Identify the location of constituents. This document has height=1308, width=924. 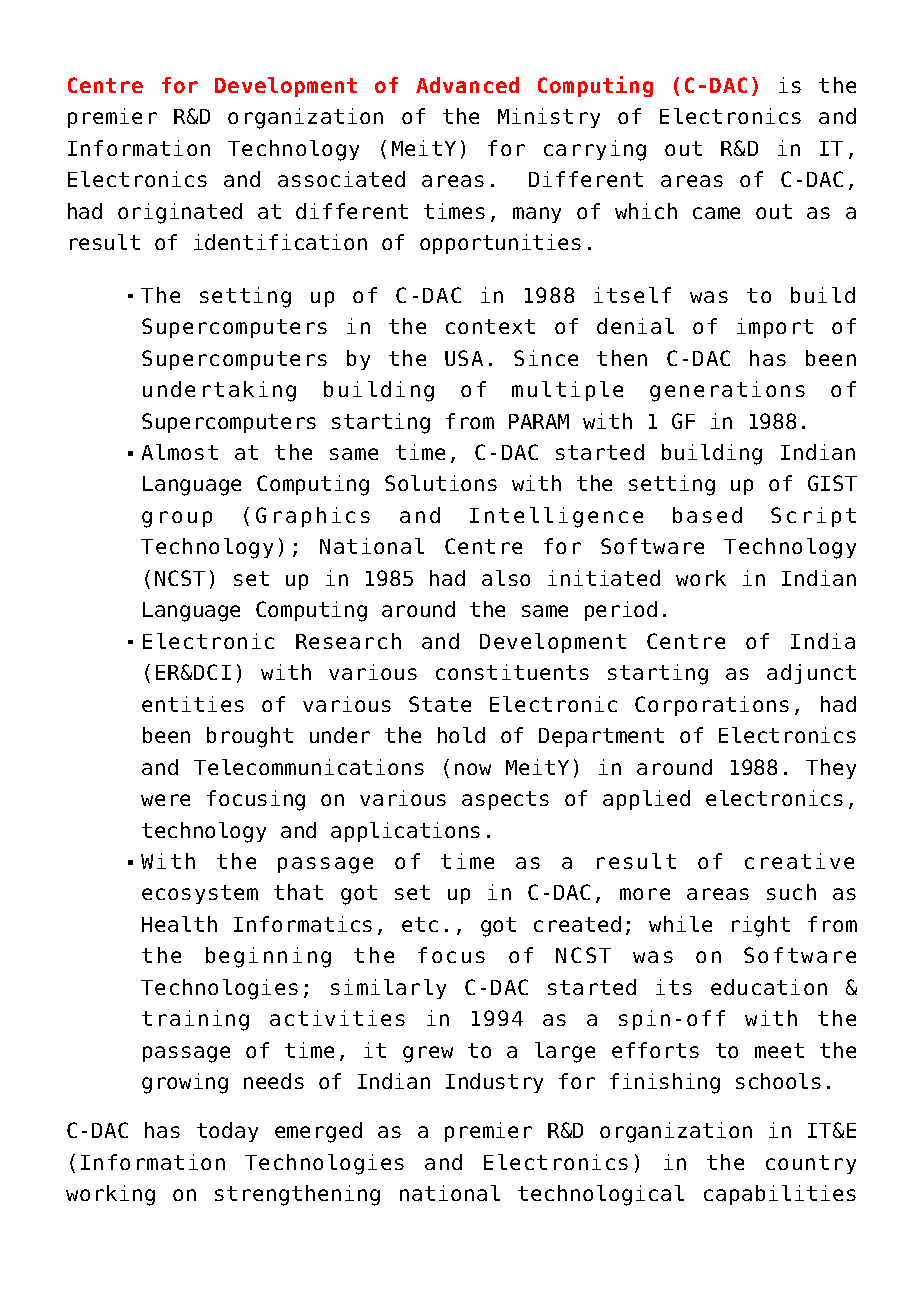
(512, 672).
